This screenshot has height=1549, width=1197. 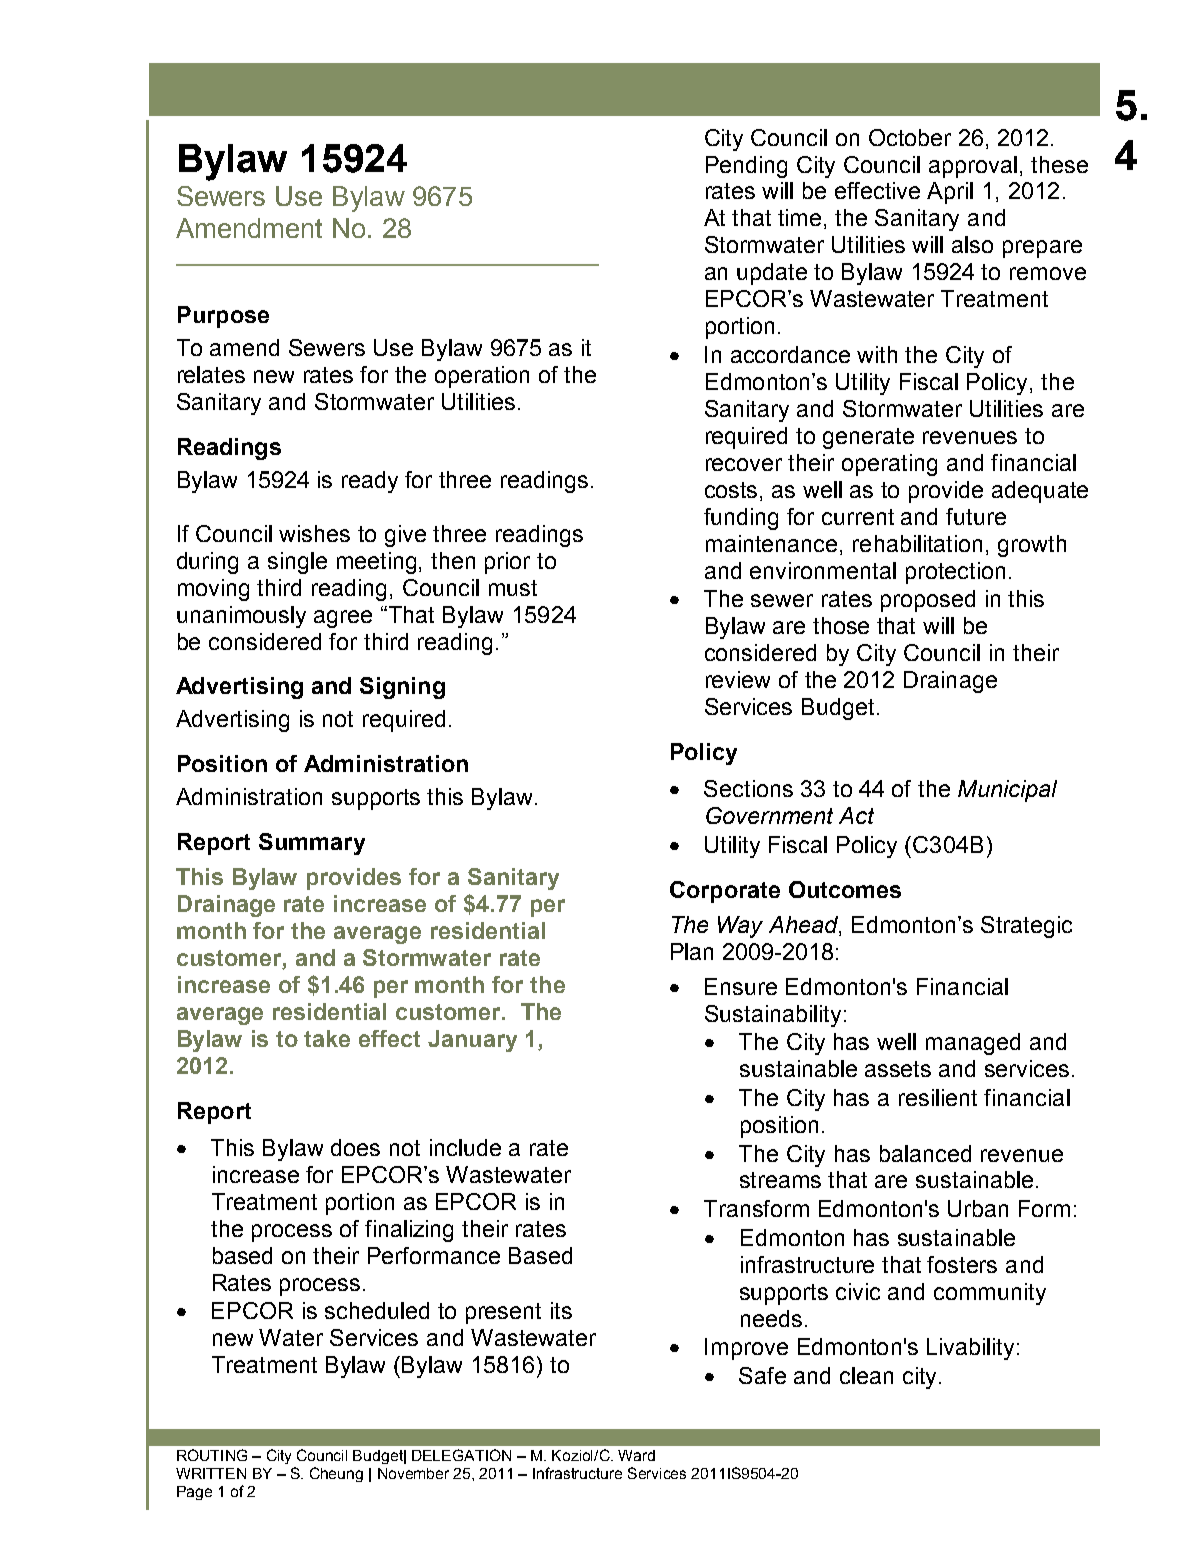 I want to click on April, so click(x=950, y=193).
